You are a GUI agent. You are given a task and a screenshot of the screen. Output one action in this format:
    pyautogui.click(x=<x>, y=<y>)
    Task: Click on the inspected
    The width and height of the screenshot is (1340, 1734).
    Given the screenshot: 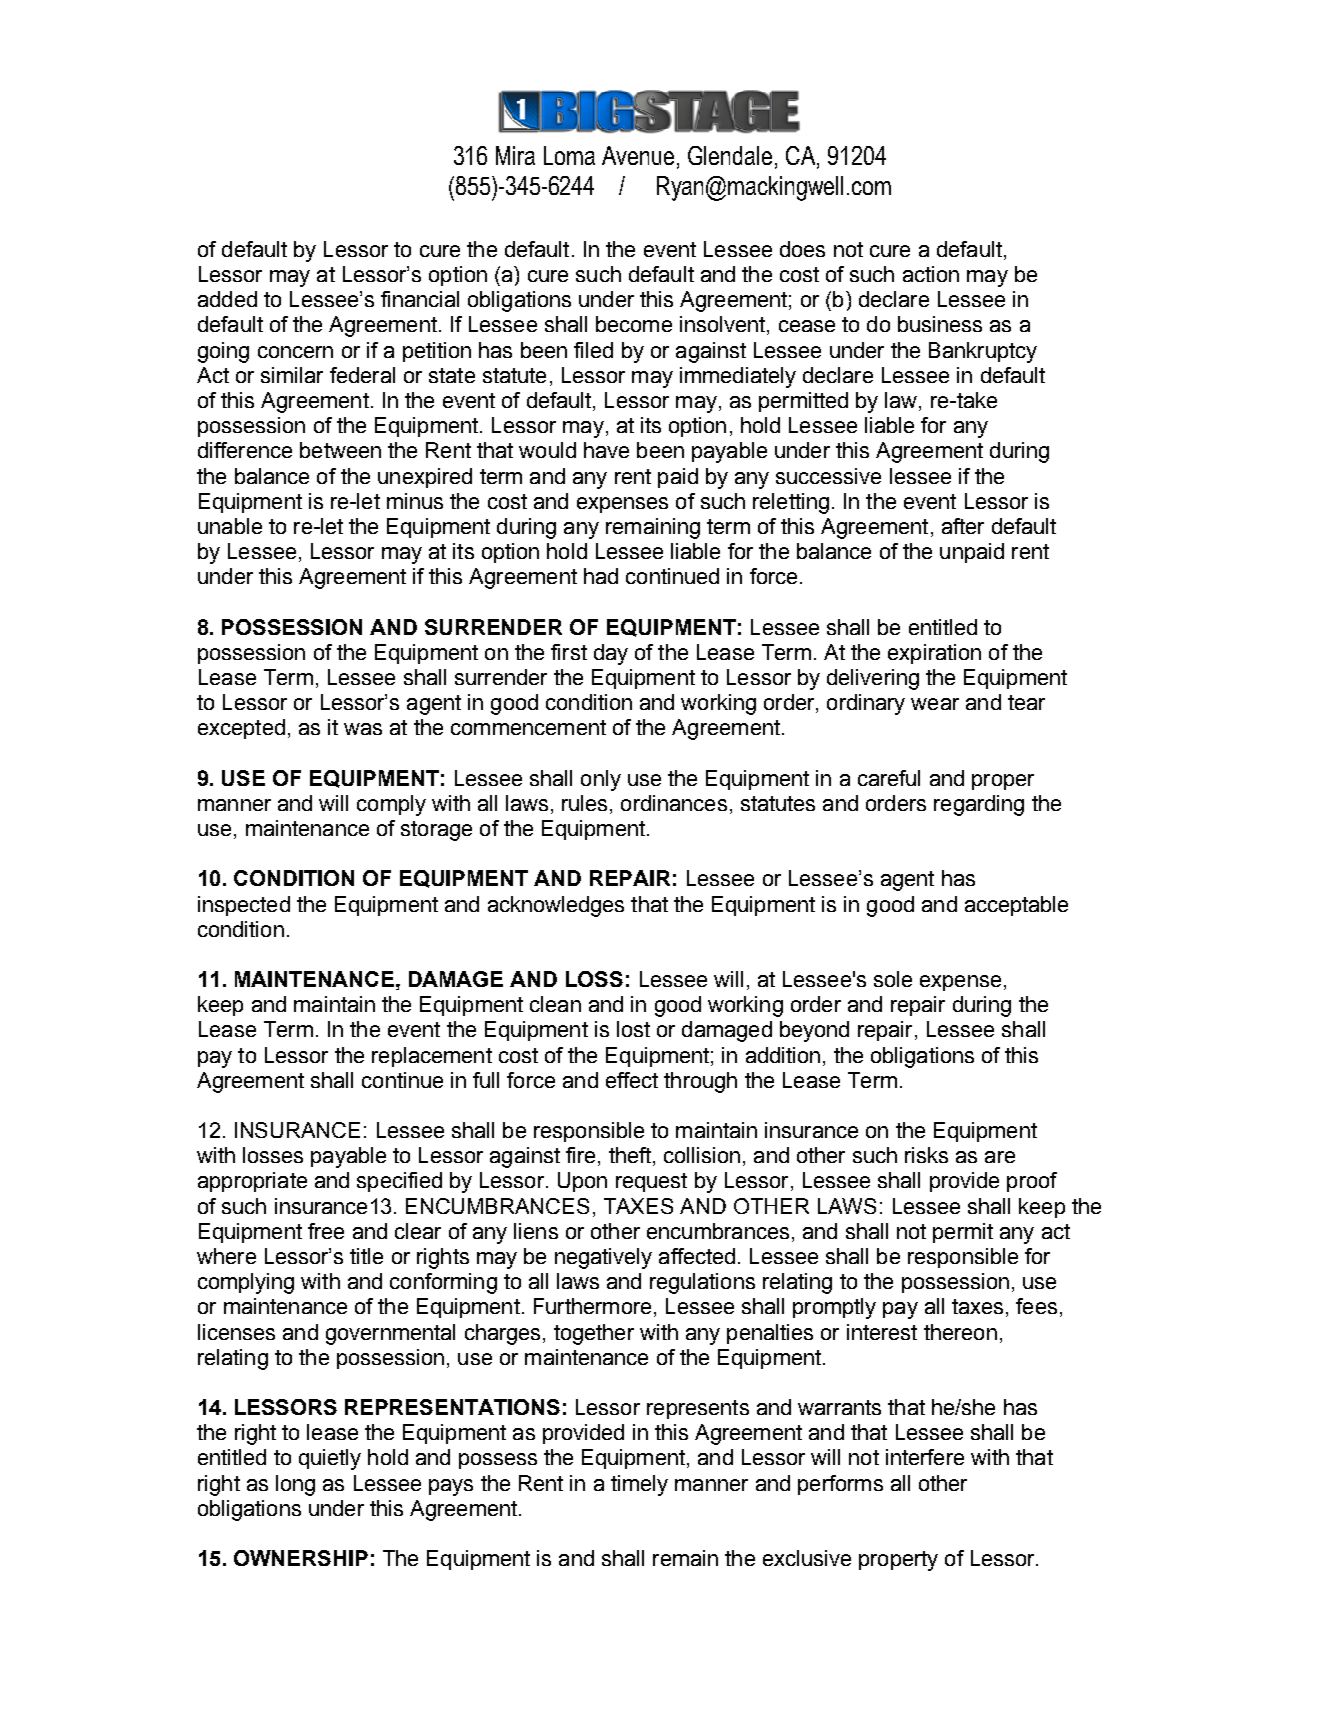 What is the action you would take?
    pyautogui.click(x=244, y=906)
